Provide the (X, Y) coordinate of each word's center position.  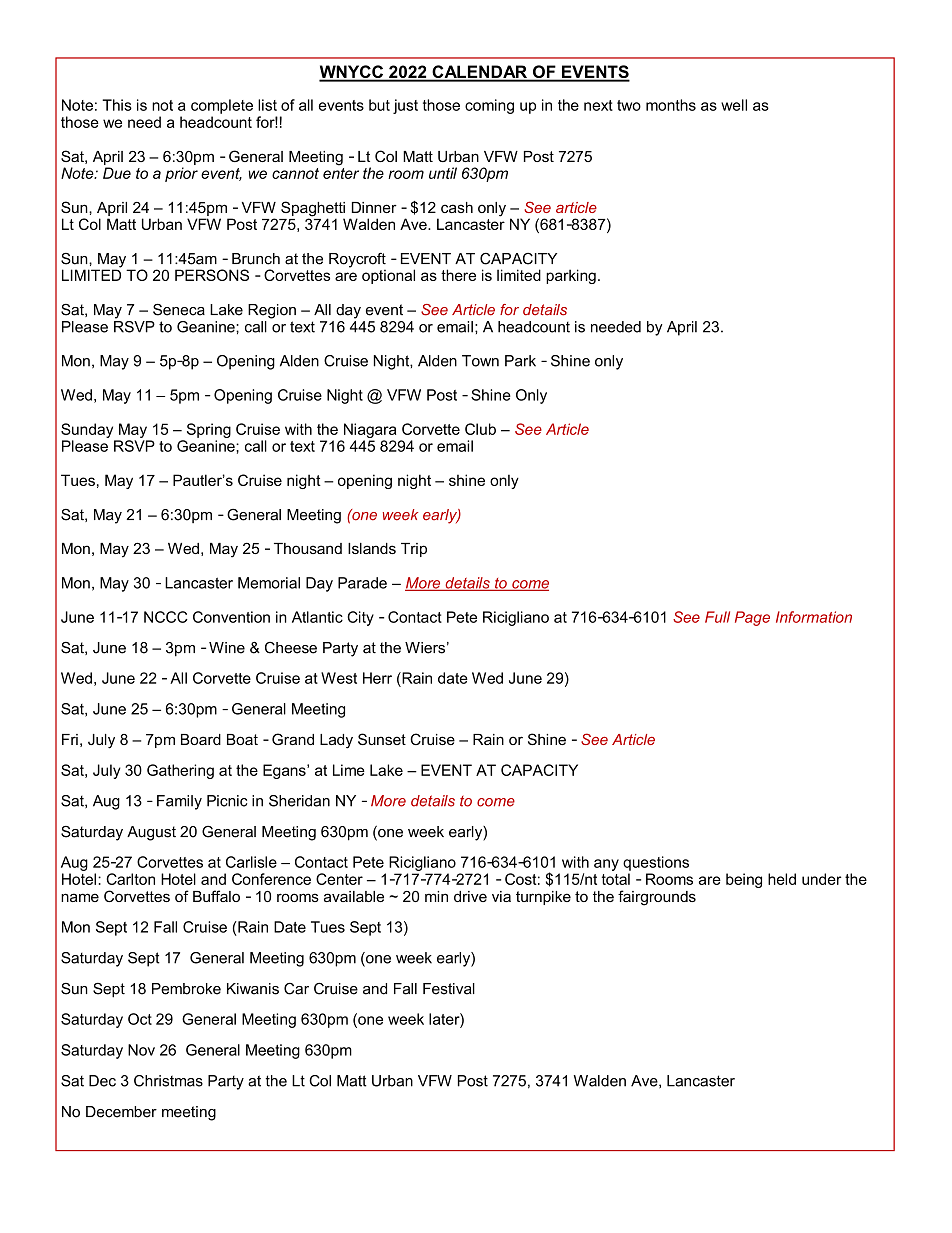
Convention (231, 617)
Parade (362, 583)
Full (717, 617)
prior (181, 174)
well (734, 105)
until (443, 173)
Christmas (168, 1081)
